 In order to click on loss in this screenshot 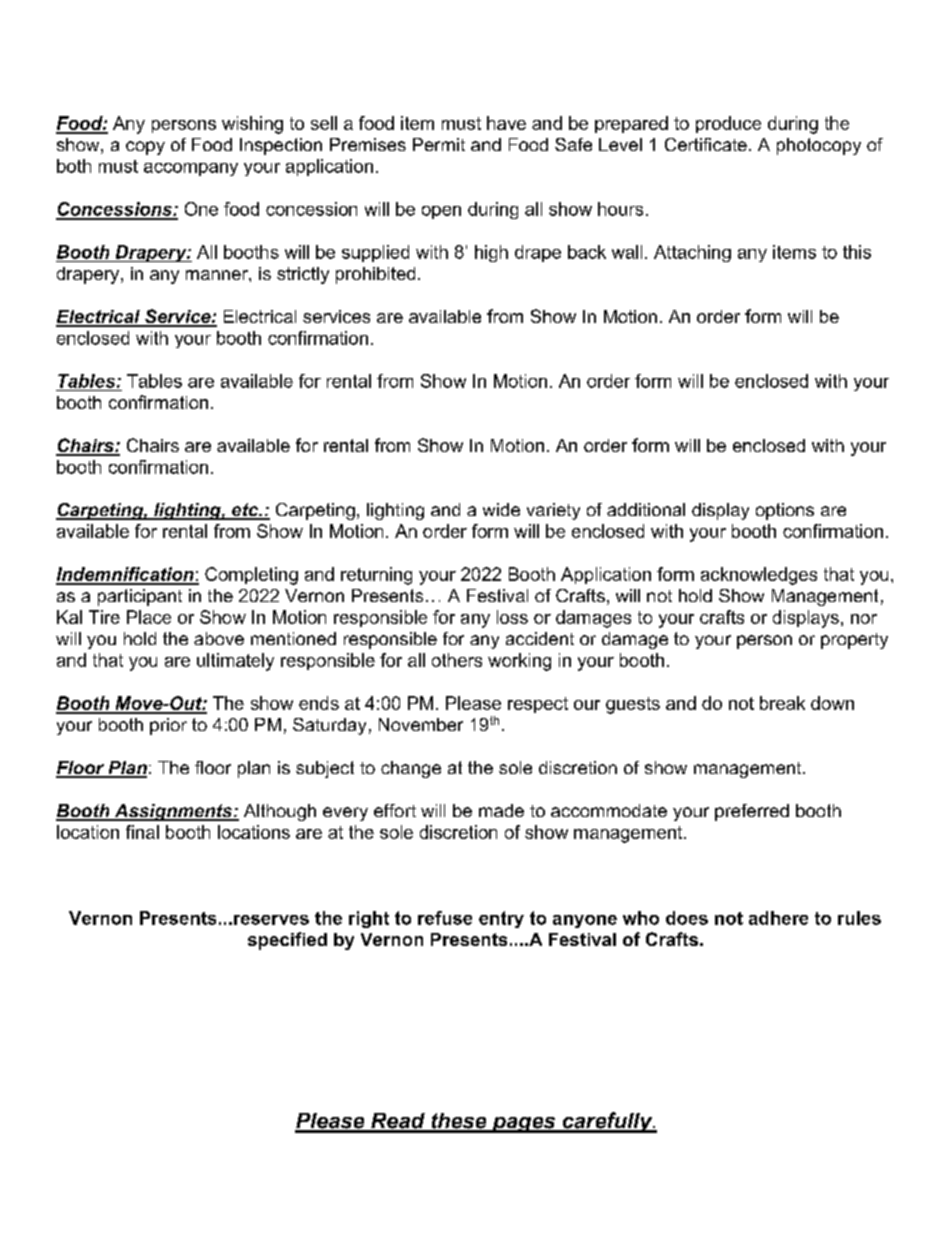, I will do `click(512, 617)`.
